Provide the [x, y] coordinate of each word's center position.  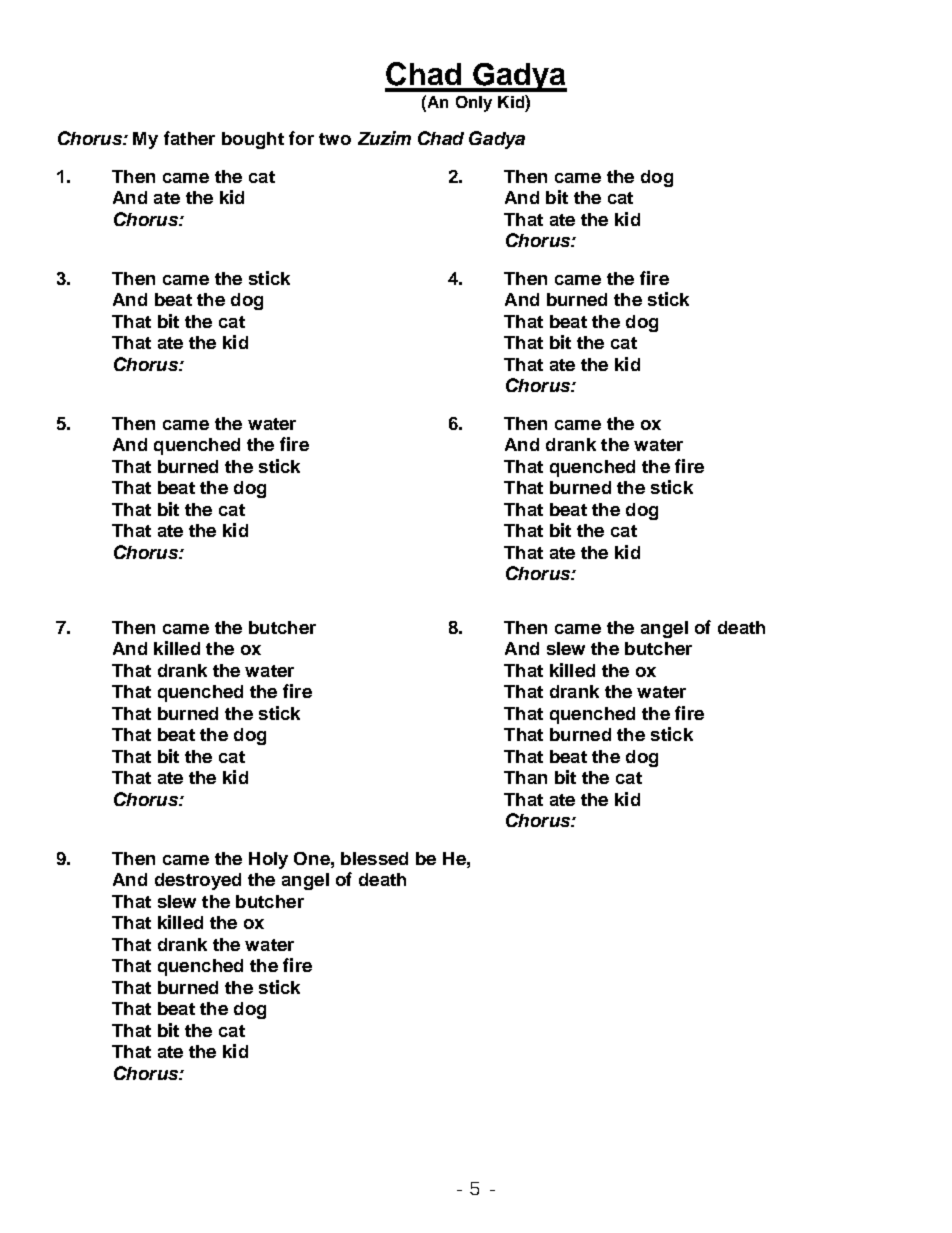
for [301, 138]
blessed [374, 858]
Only [474, 104]
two [335, 139]
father [189, 138]
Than [525, 777]
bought [253, 140]
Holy [268, 860]
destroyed [198, 881]
